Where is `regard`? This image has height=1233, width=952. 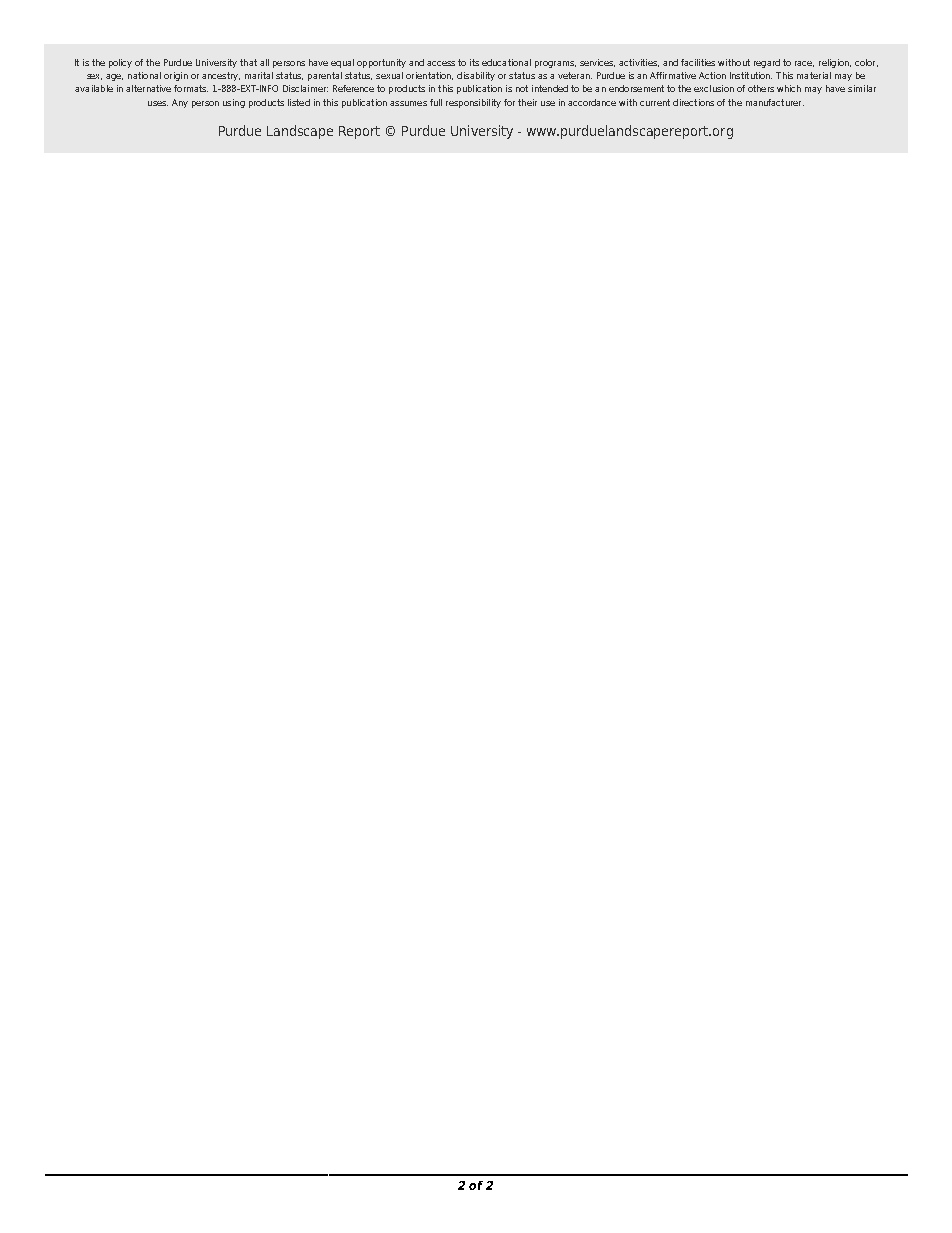
regard is located at coordinates (767, 63).
